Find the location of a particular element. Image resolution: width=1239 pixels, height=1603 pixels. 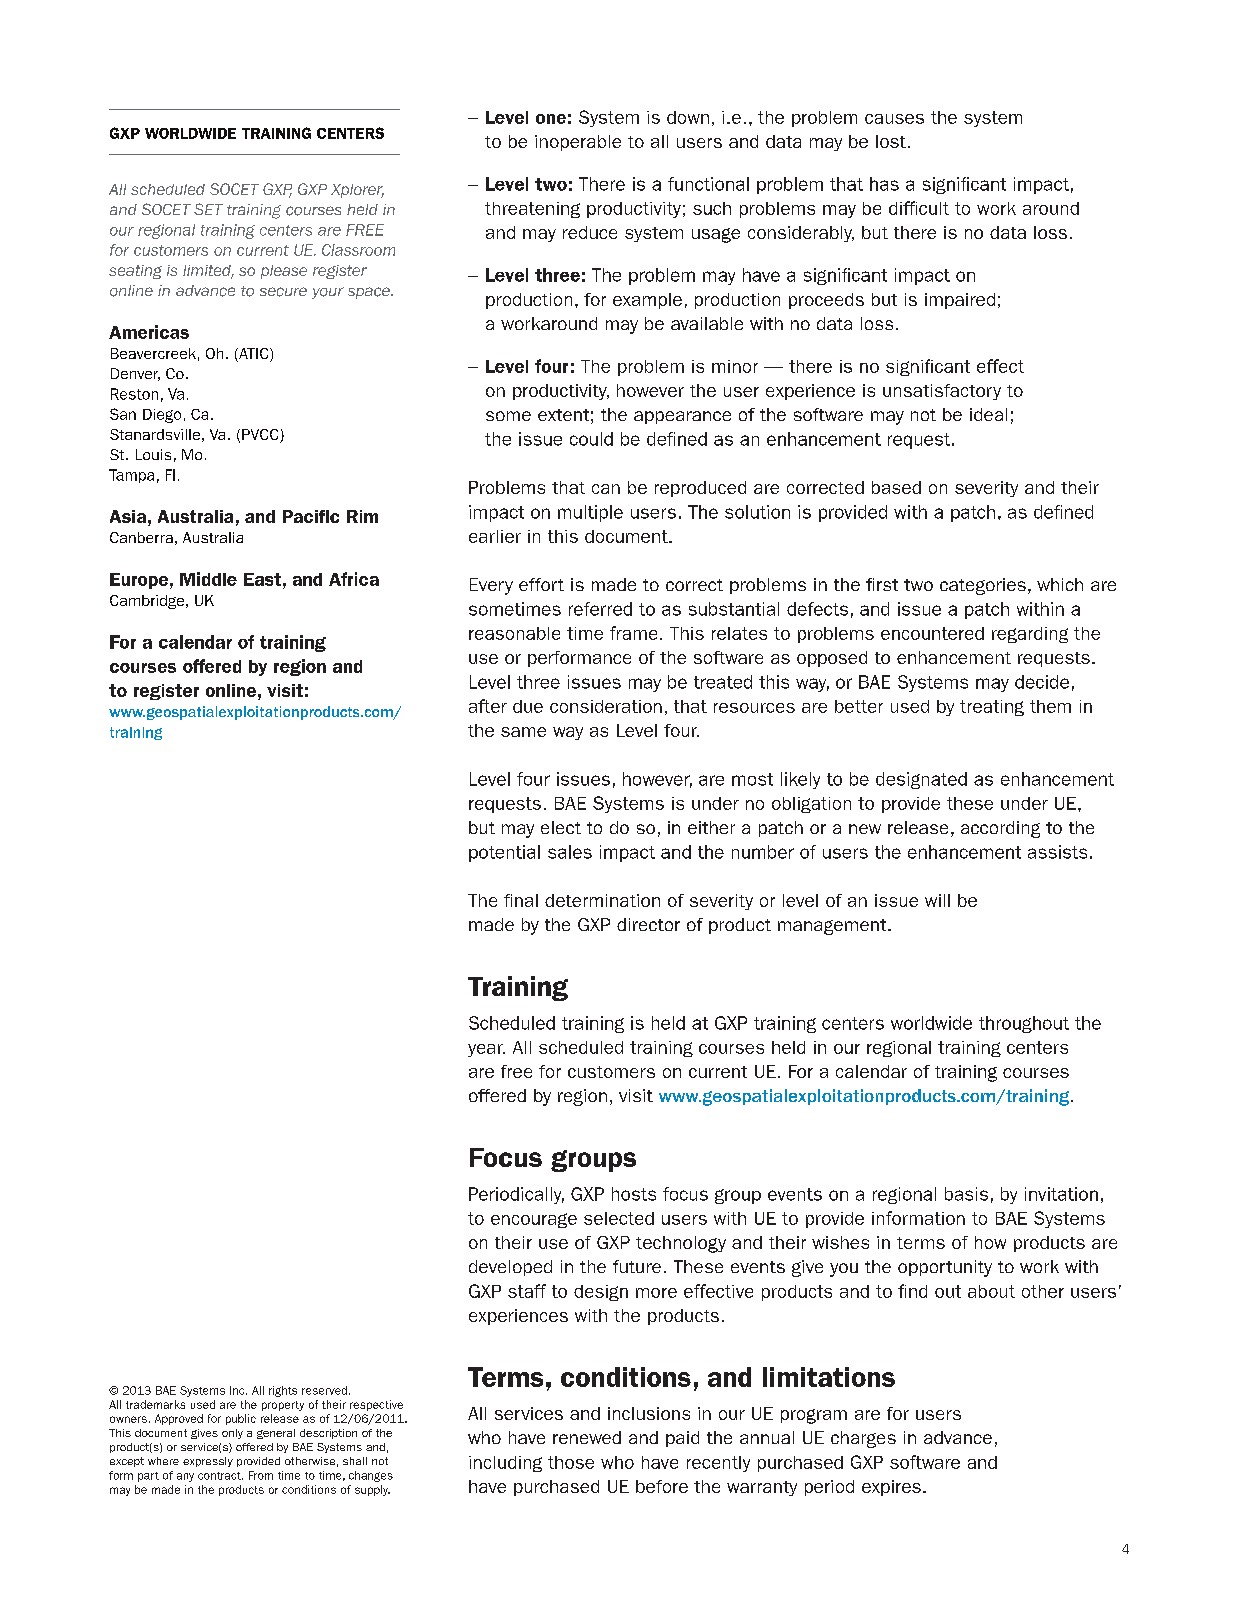

renewed is located at coordinates (587, 1437).
